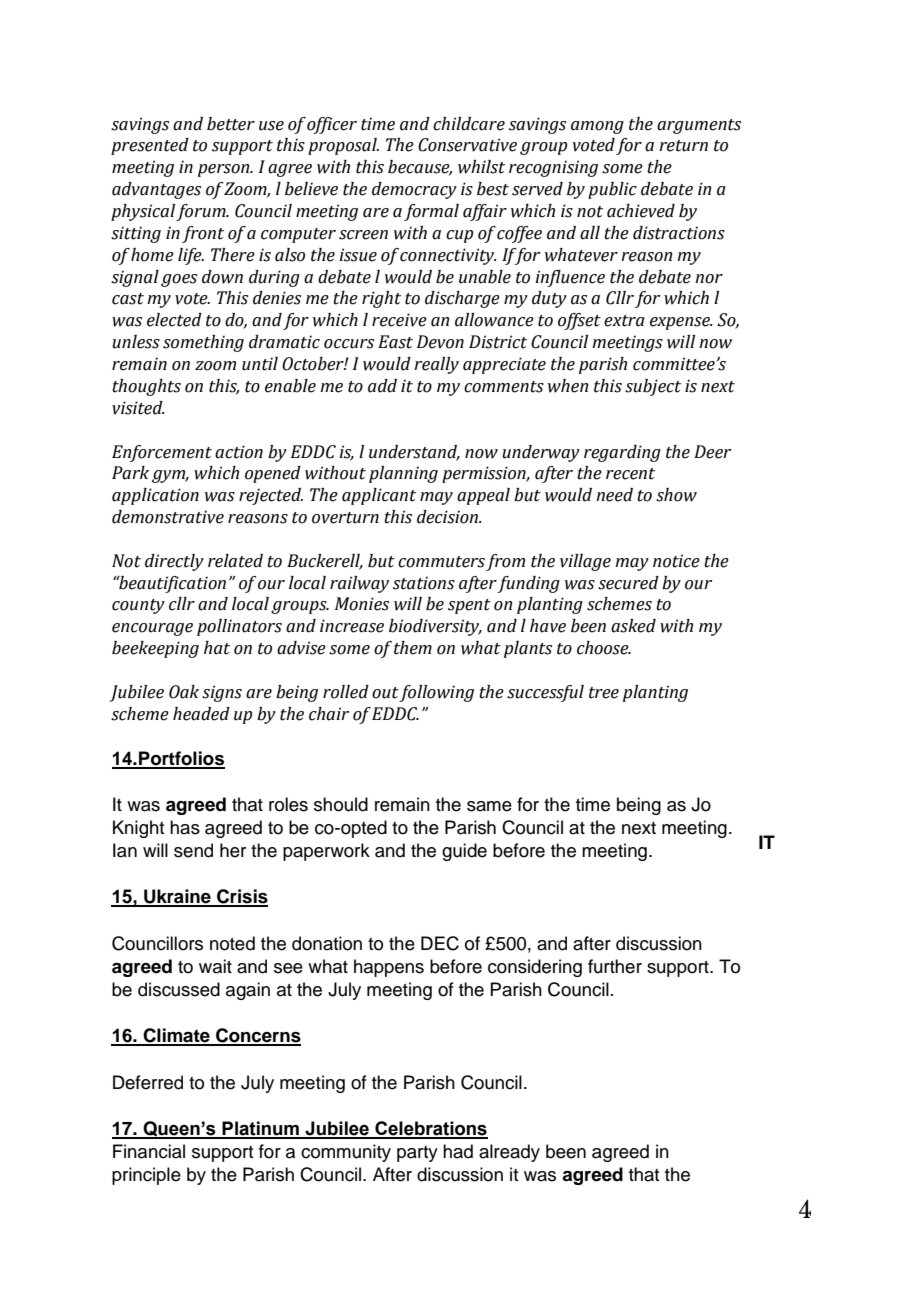 This screenshot has width=924, height=1308. Describe the element at coordinates (630, 474) in the screenshot. I see `recent` at that location.
